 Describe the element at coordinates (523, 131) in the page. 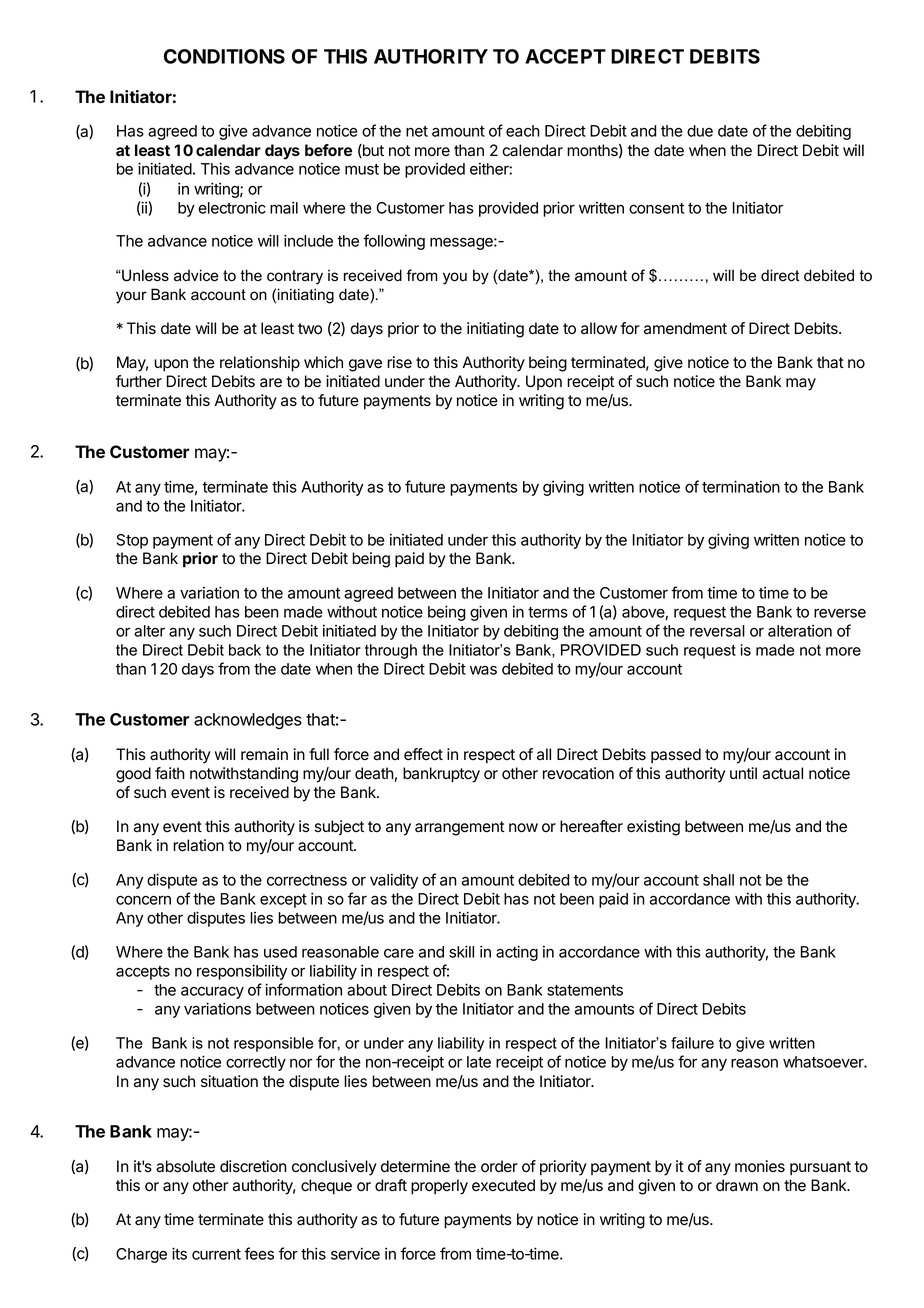

I see `each` at that location.
